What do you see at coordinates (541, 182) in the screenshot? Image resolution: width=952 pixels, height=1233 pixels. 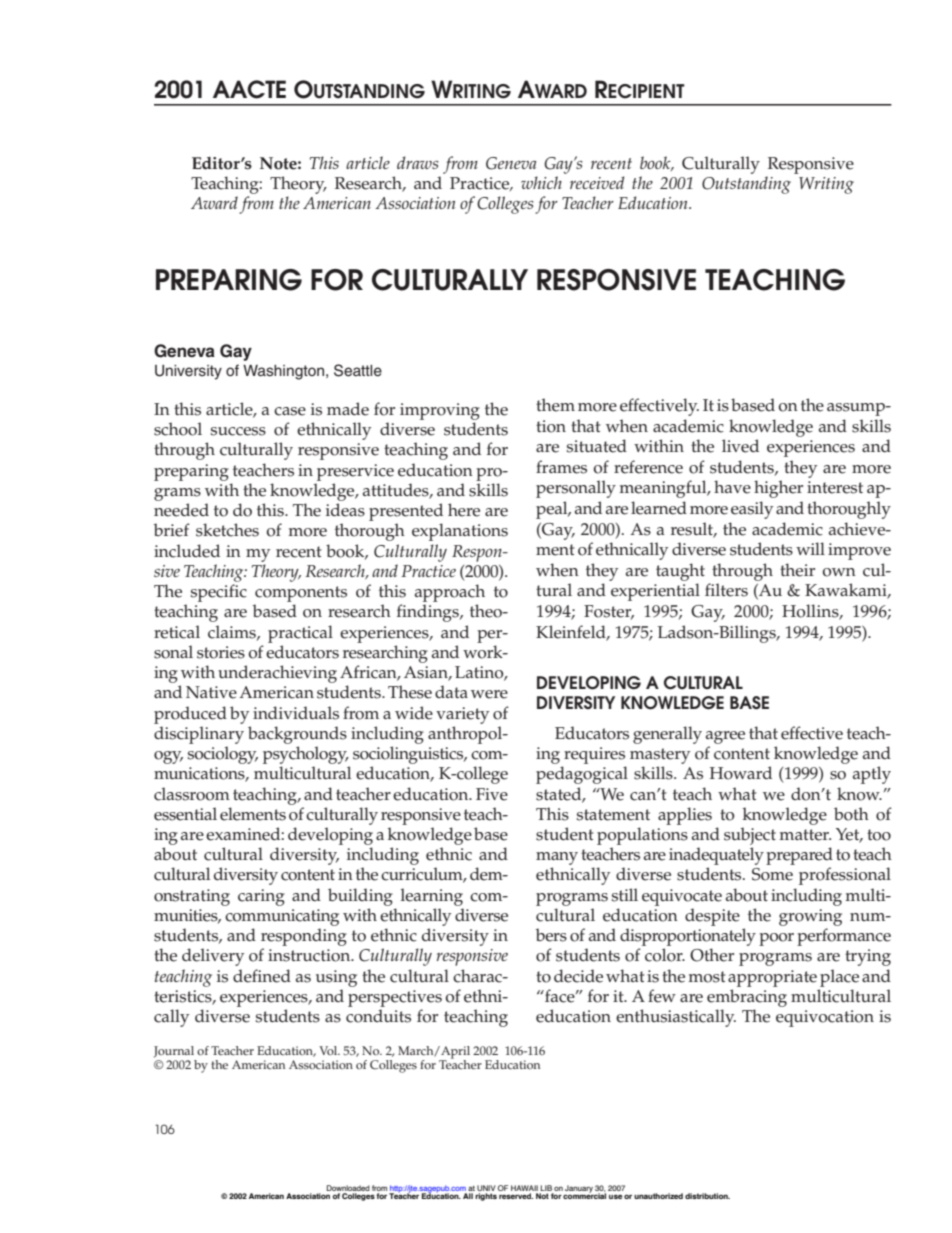 I see `which` at bounding box center [541, 182].
